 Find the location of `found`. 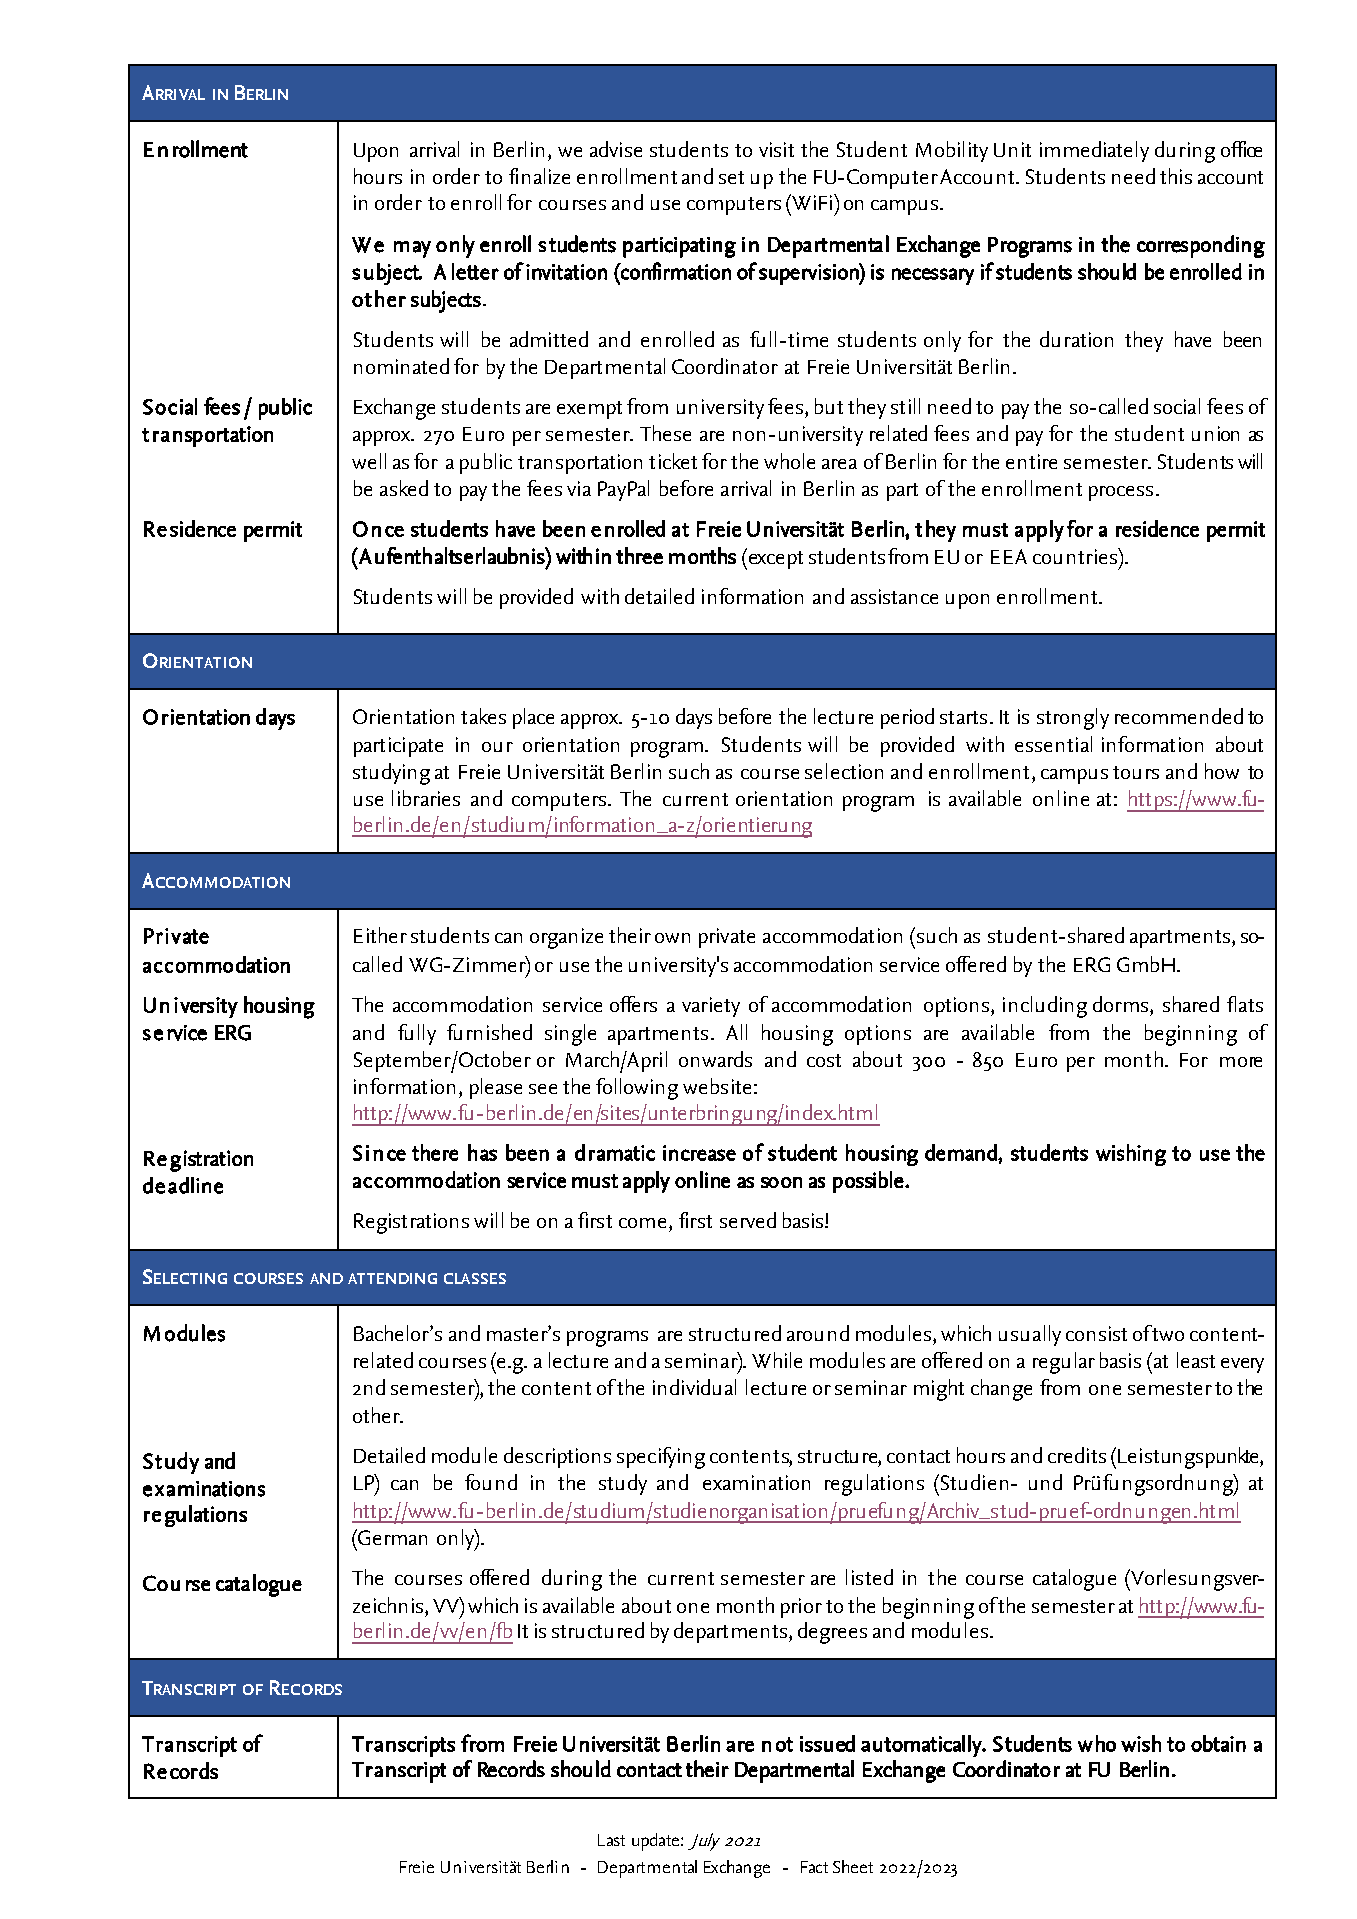

found is located at coordinates (491, 1482).
